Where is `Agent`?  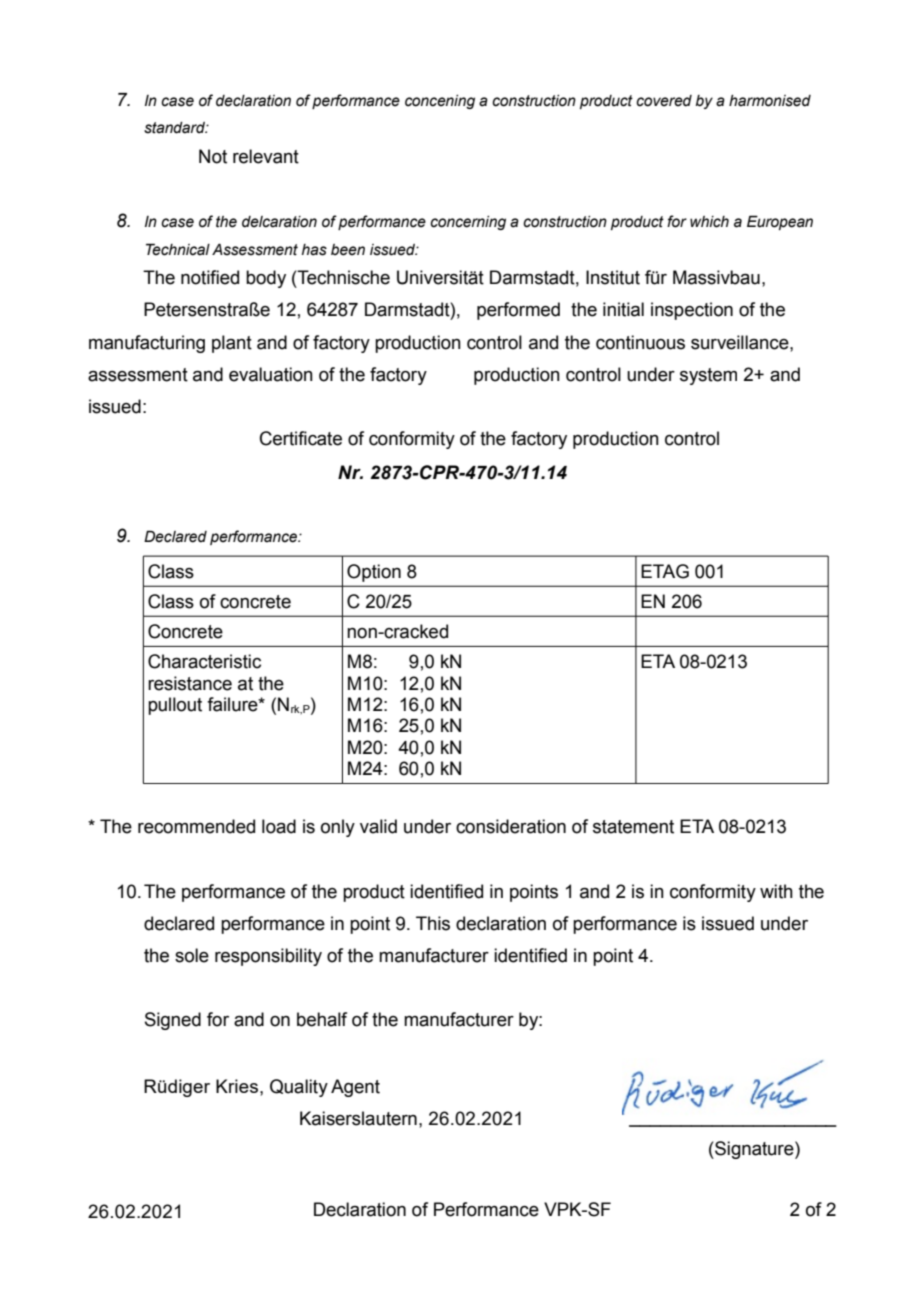 Agent is located at coordinates (355, 1088).
